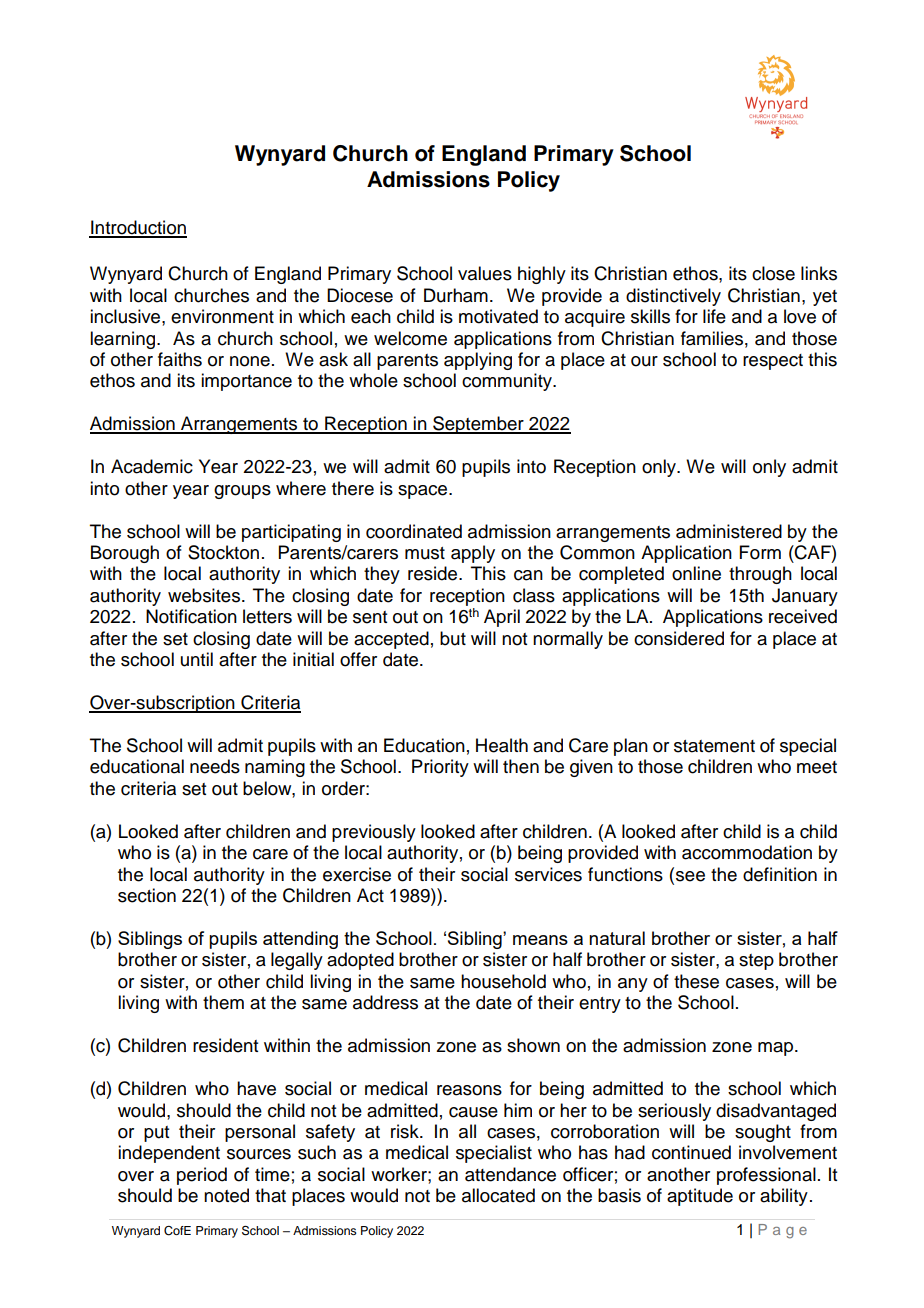  What do you see at coordinates (760, 552) in the screenshot?
I see `Form` at bounding box center [760, 552].
